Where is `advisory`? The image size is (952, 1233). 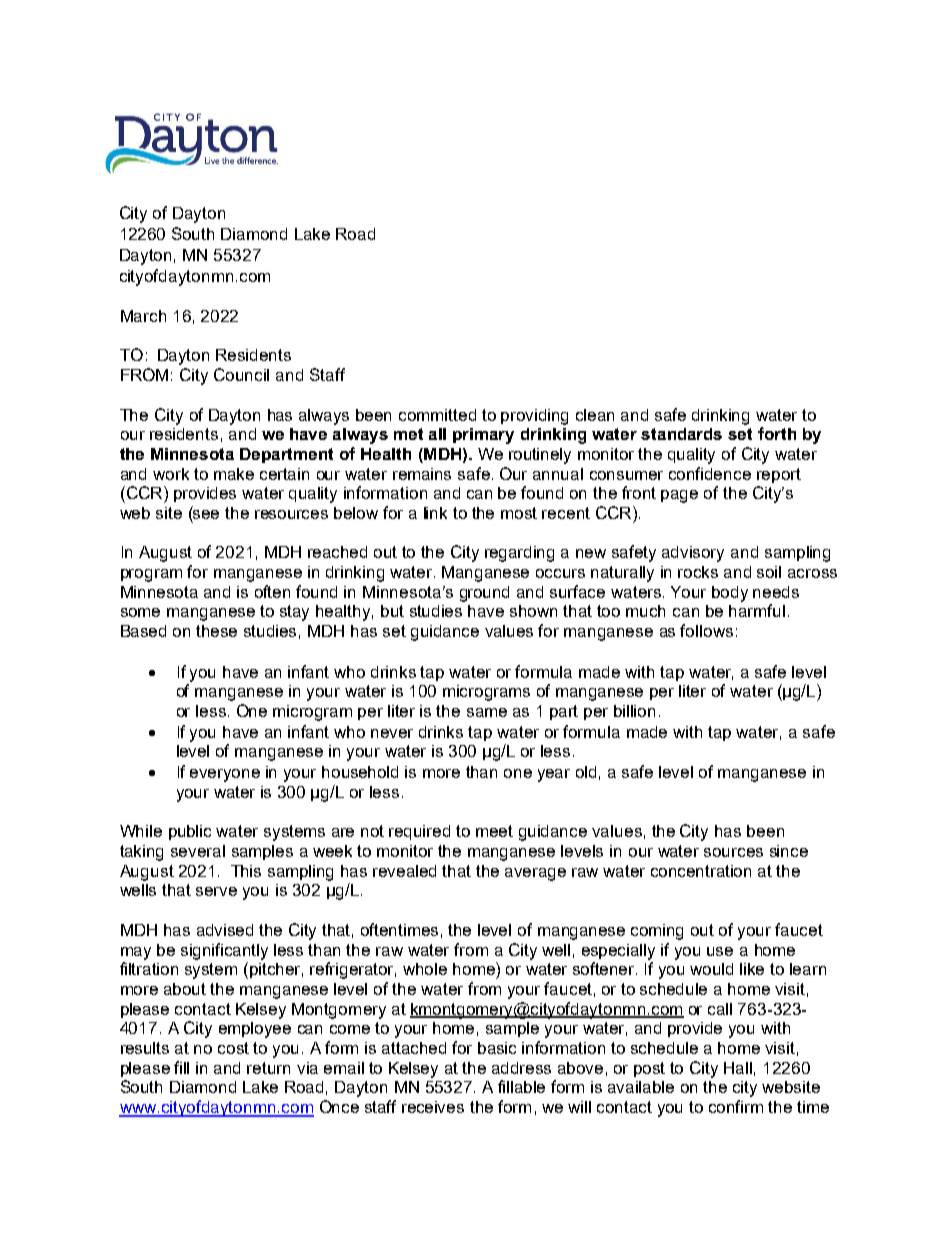
advisory is located at coordinates (693, 554).
